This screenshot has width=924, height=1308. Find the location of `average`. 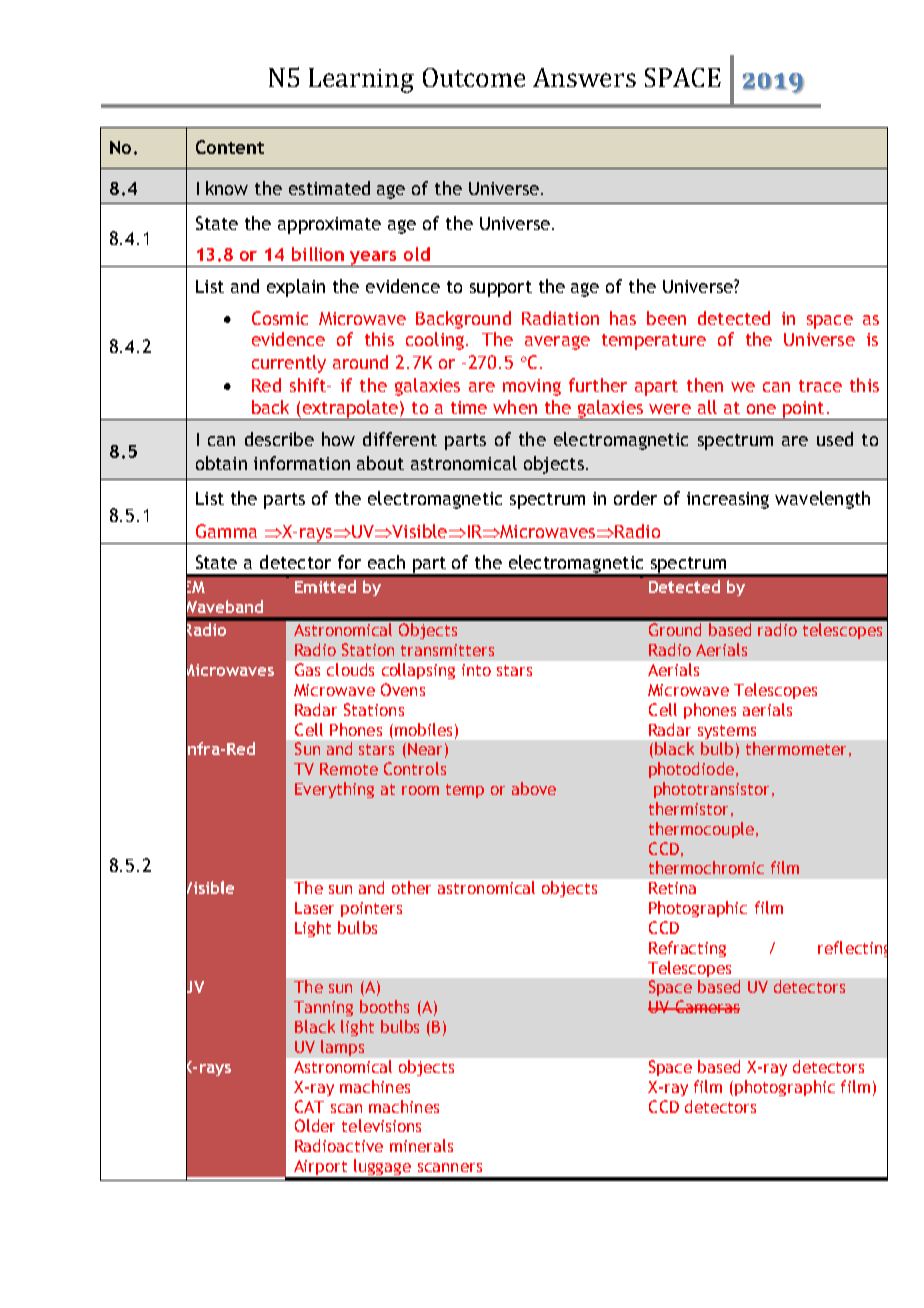

average is located at coordinates (557, 343).
